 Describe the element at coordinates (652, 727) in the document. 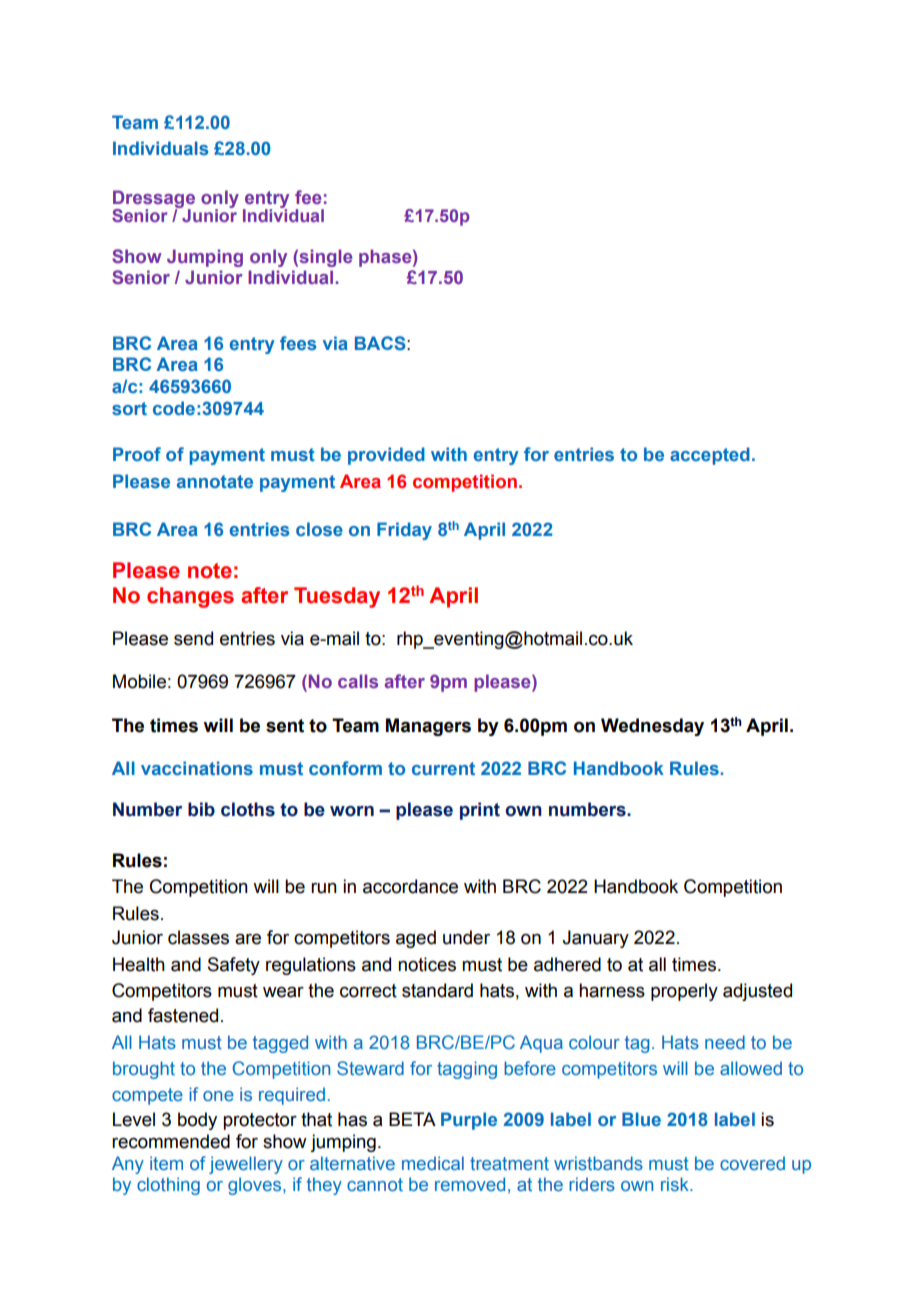

I see `Wednesday` at that location.
